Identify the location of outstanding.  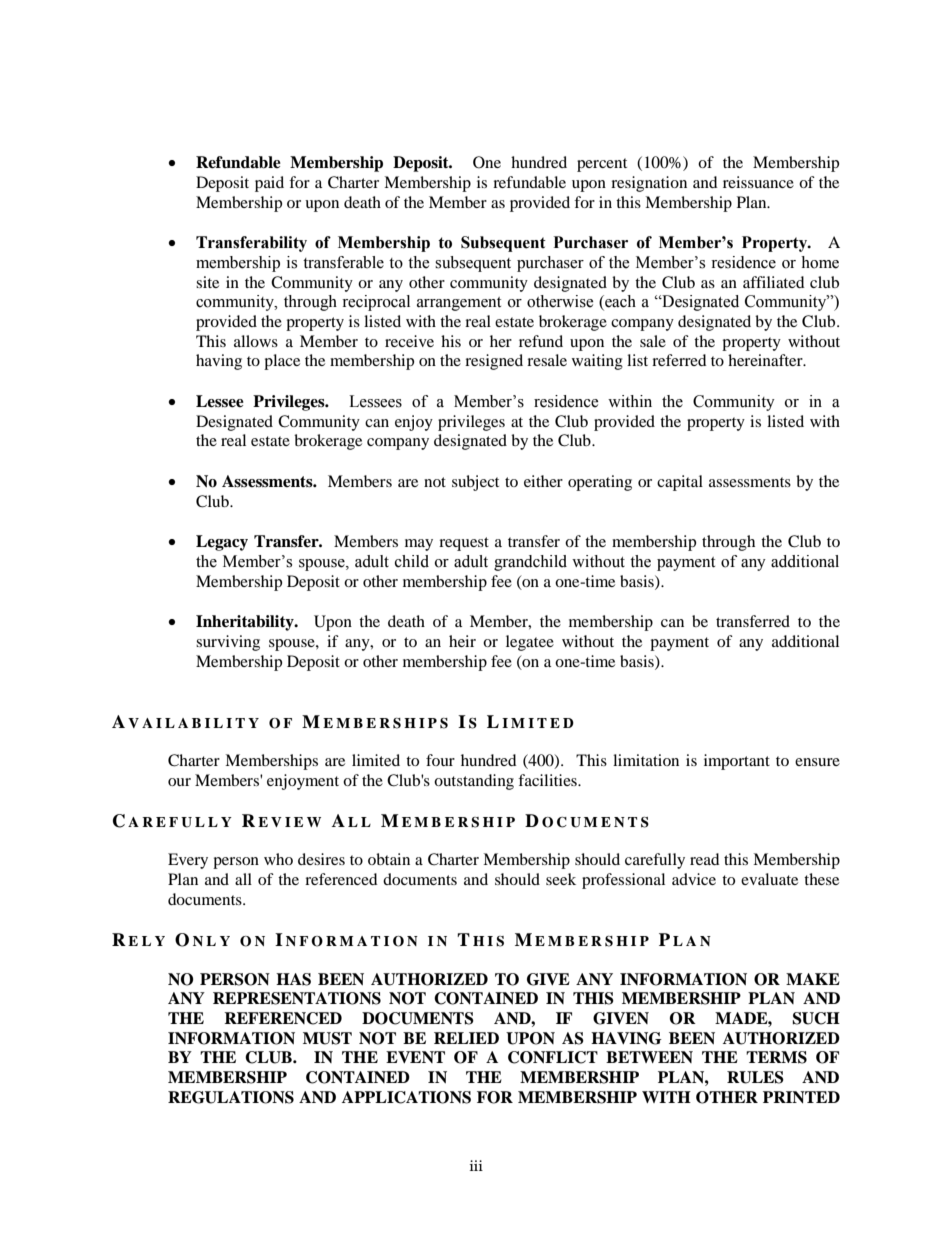
(474, 782).
